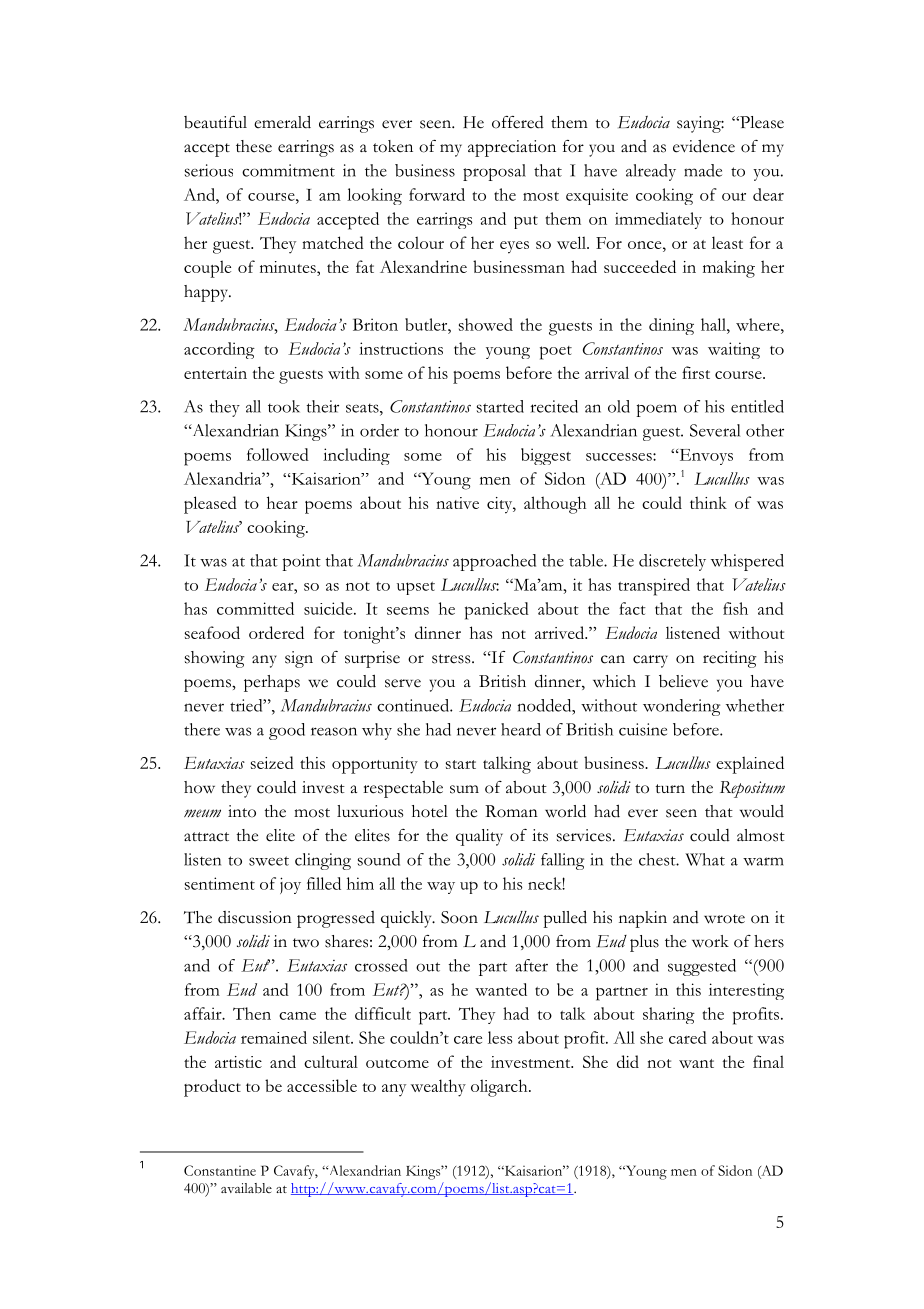 This image has width=924, height=1309. I want to click on What, so click(705, 859).
